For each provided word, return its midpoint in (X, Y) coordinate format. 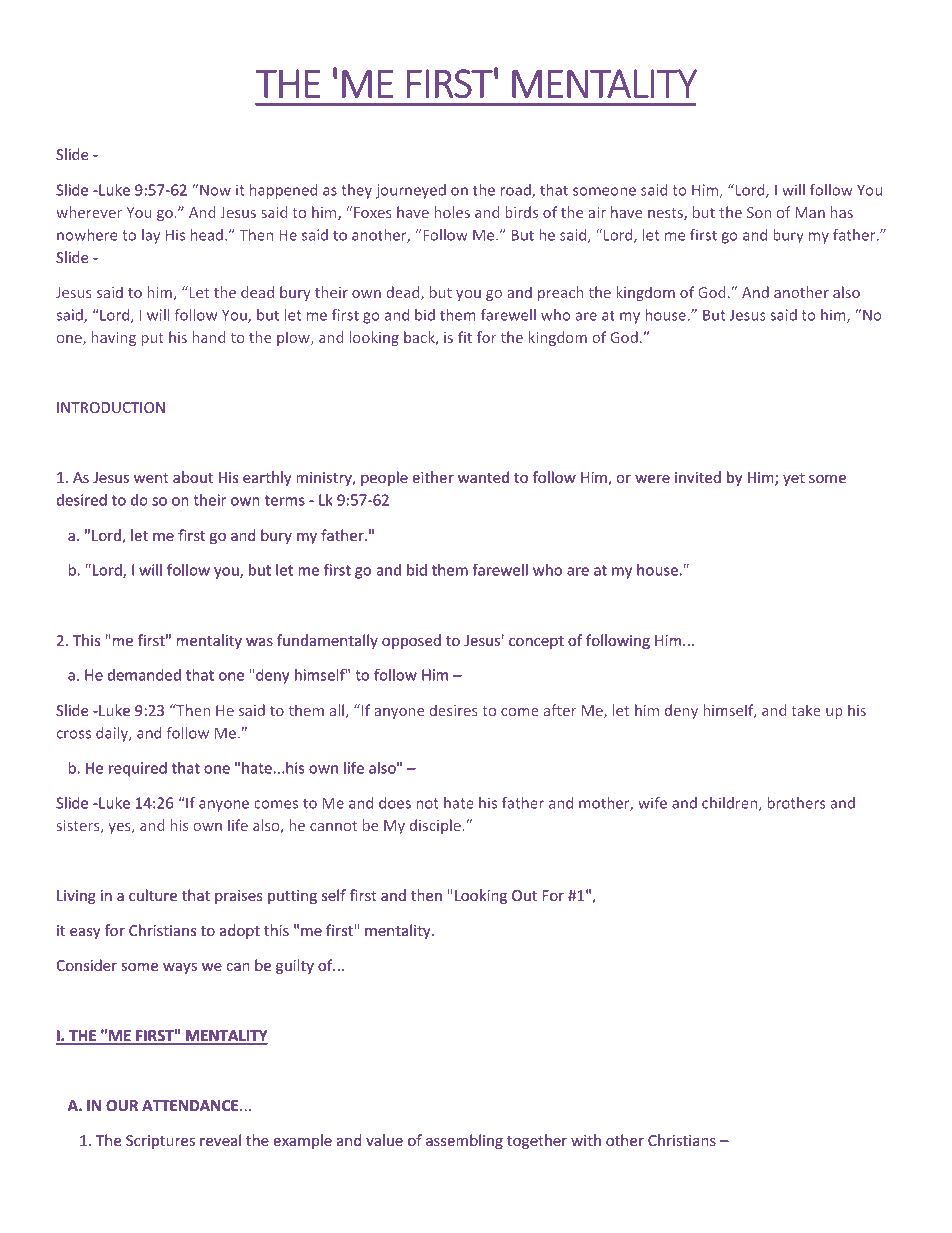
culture (153, 895)
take (806, 710)
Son (759, 212)
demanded (144, 675)
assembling (464, 1141)
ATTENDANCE (191, 1105)
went (151, 478)
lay (151, 236)
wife (652, 803)
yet (794, 479)
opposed (411, 641)
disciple (435, 826)
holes (452, 212)
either (433, 477)
